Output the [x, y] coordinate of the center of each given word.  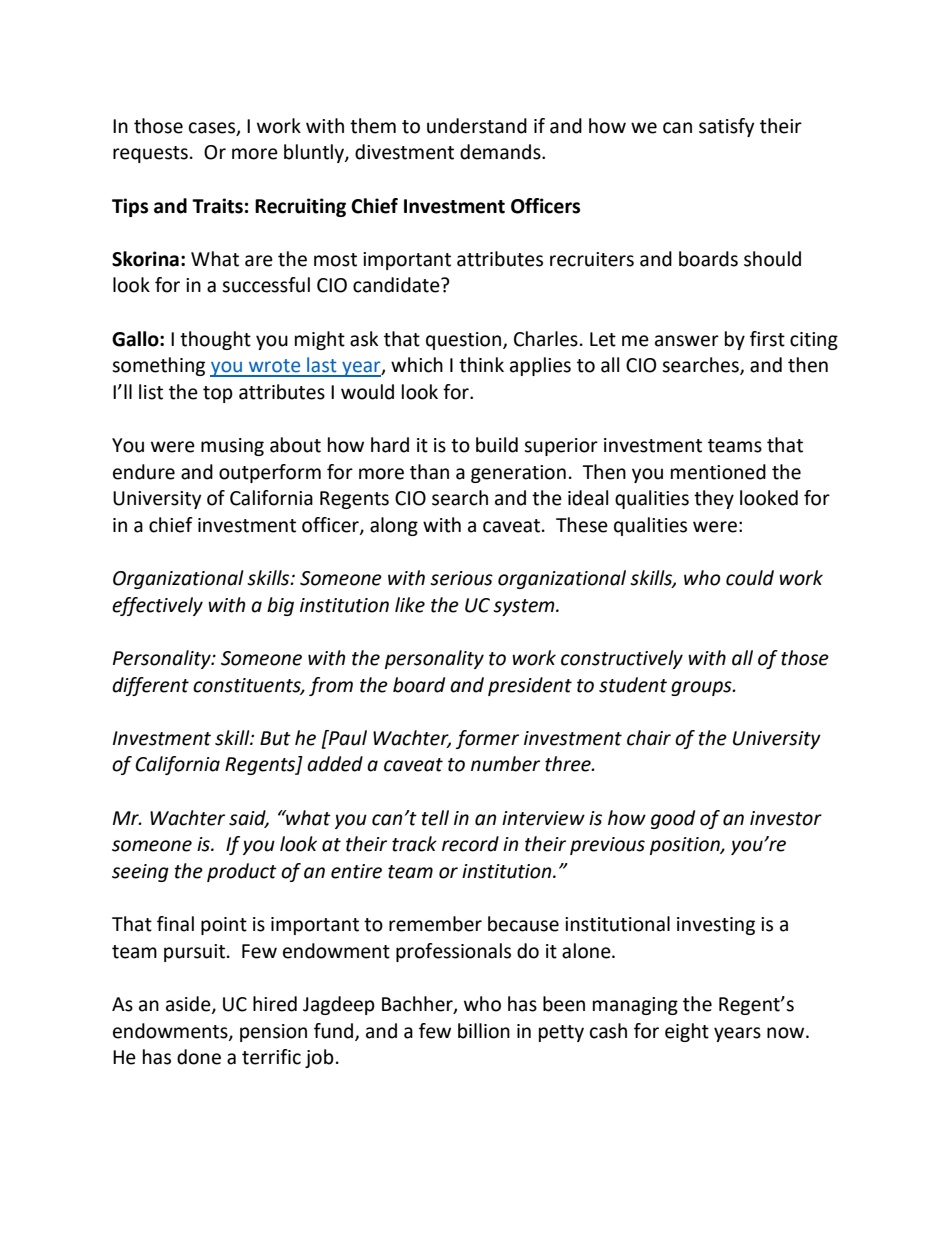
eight [687, 1032]
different [150, 686]
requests [150, 154]
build [497, 445]
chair [649, 738]
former [487, 739]
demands [501, 152]
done [199, 1057]
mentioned [718, 472]
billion [484, 1031]
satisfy [727, 127]
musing [232, 447]
